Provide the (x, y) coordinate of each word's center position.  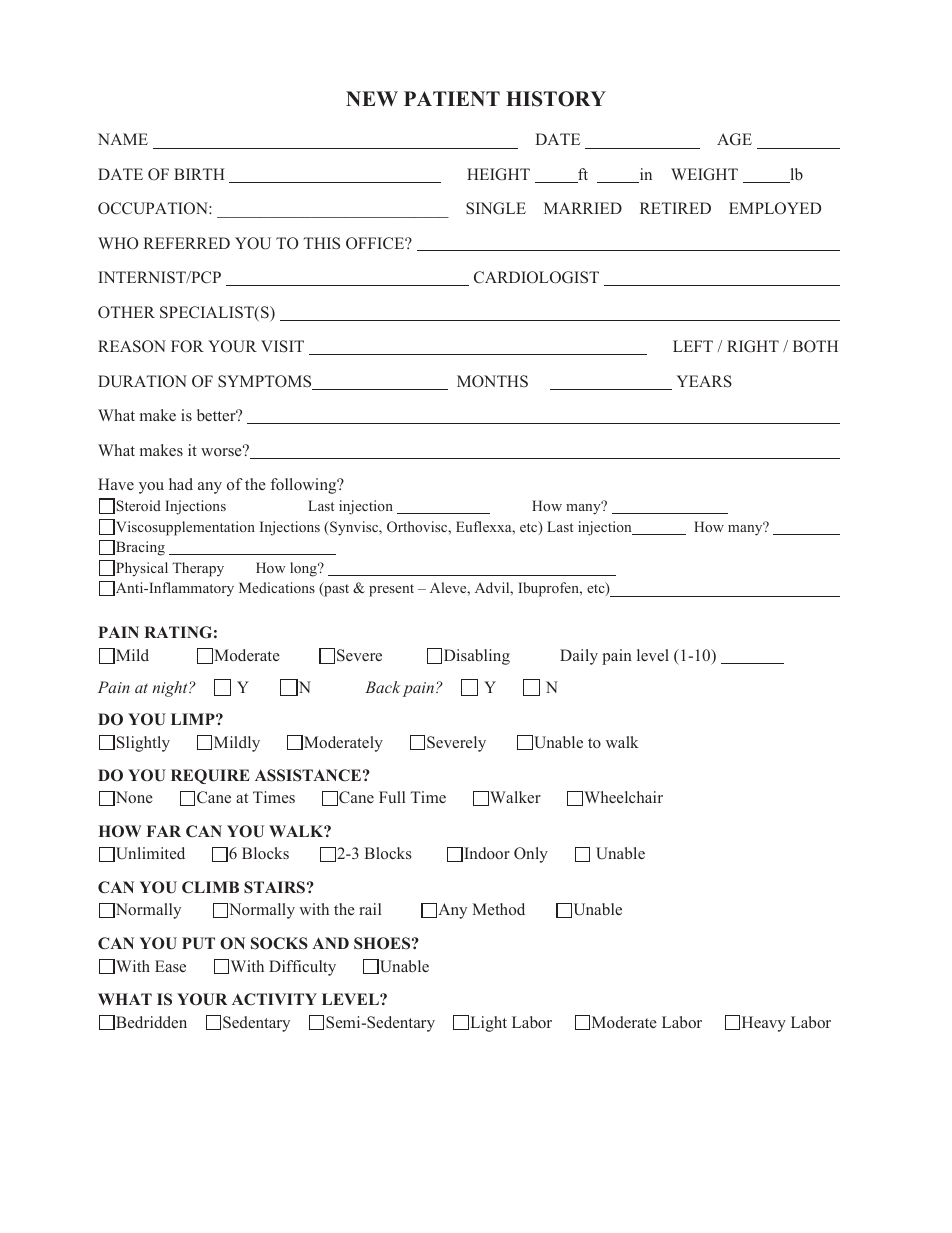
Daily (579, 657)
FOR (187, 346)
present (391, 590)
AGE (734, 139)
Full (392, 797)
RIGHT (753, 346)
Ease (170, 966)
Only (531, 855)
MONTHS (492, 381)
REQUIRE (210, 776)
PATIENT (452, 98)
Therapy (198, 569)
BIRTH (199, 174)
